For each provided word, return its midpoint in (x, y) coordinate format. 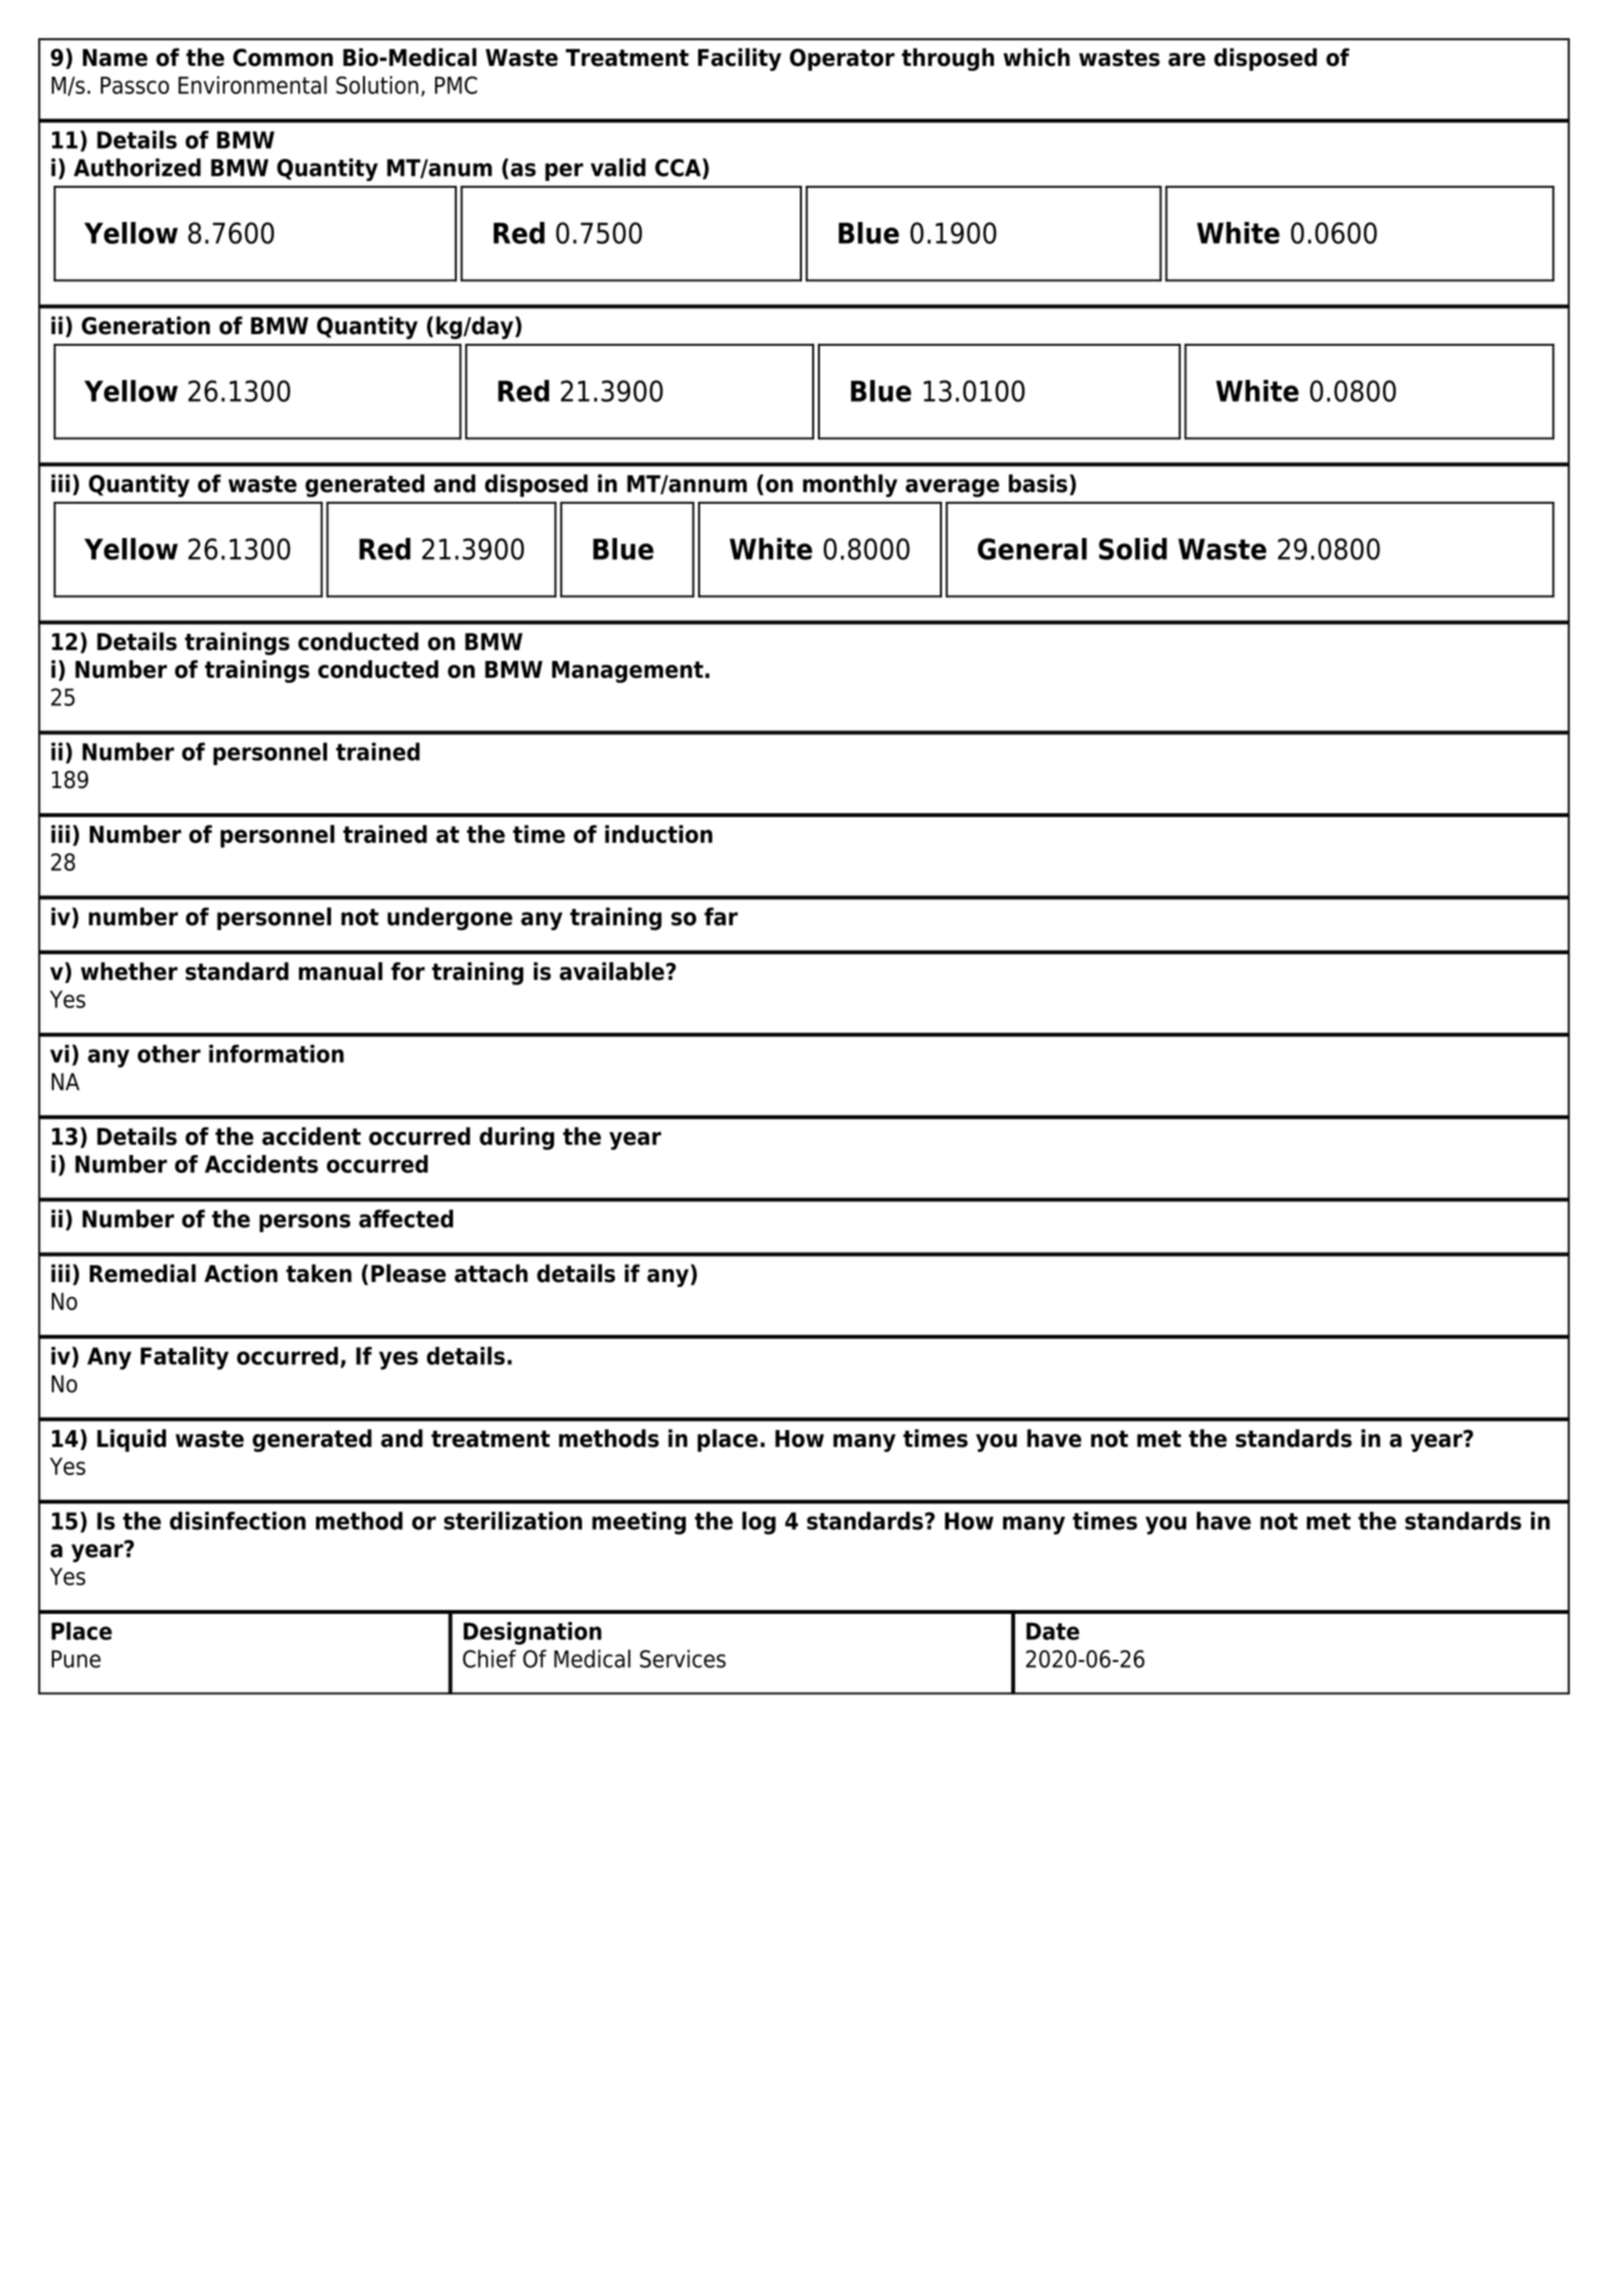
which (1036, 57)
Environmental (252, 85)
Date (1052, 1631)
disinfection (238, 1520)
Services (683, 1658)
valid (618, 167)
